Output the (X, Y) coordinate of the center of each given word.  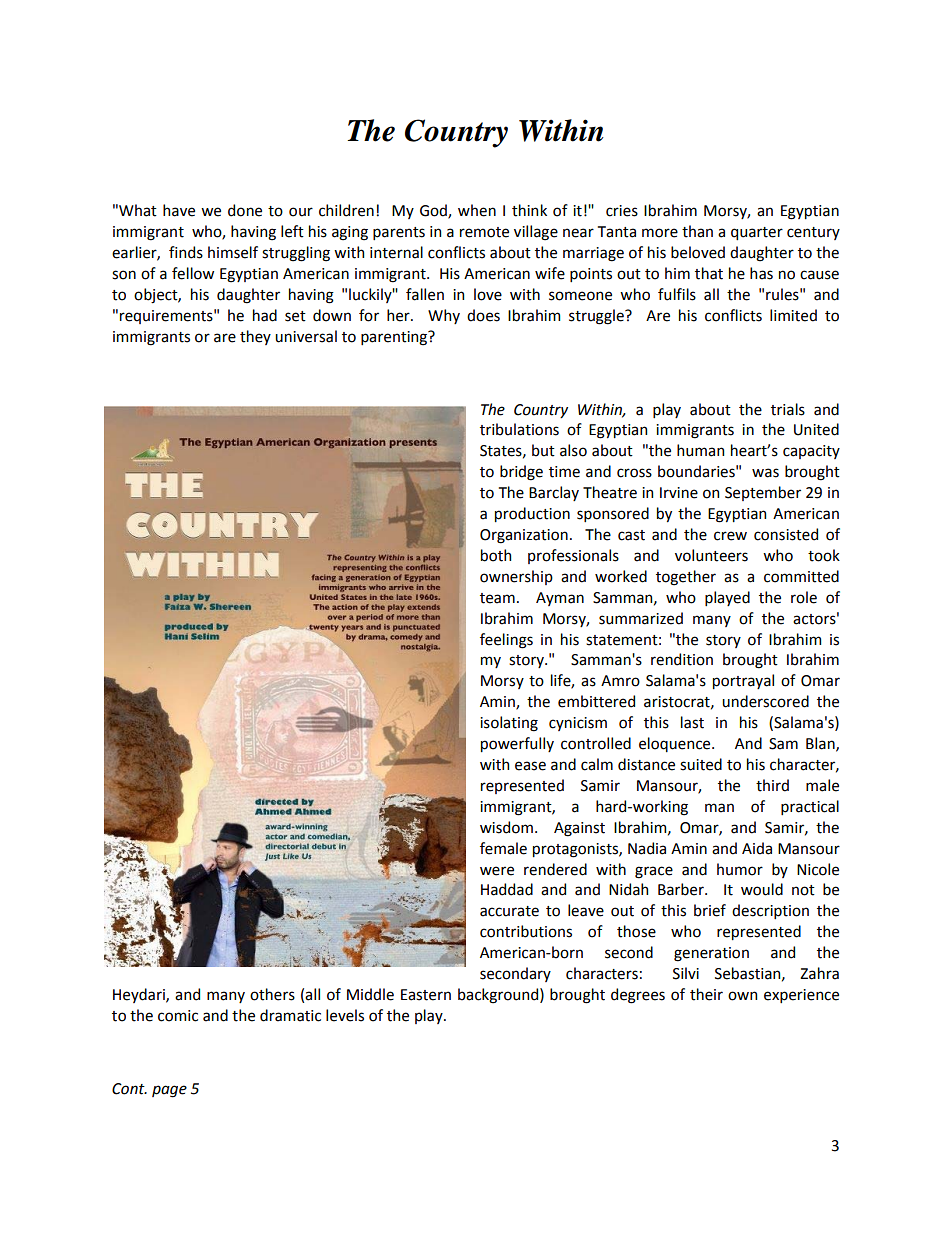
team (497, 598)
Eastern (426, 995)
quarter (757, 233)
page (169, 1091)
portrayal (743, 681)
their (706, 994)
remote (484, 232)
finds (186, 252)
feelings (506, 641)
